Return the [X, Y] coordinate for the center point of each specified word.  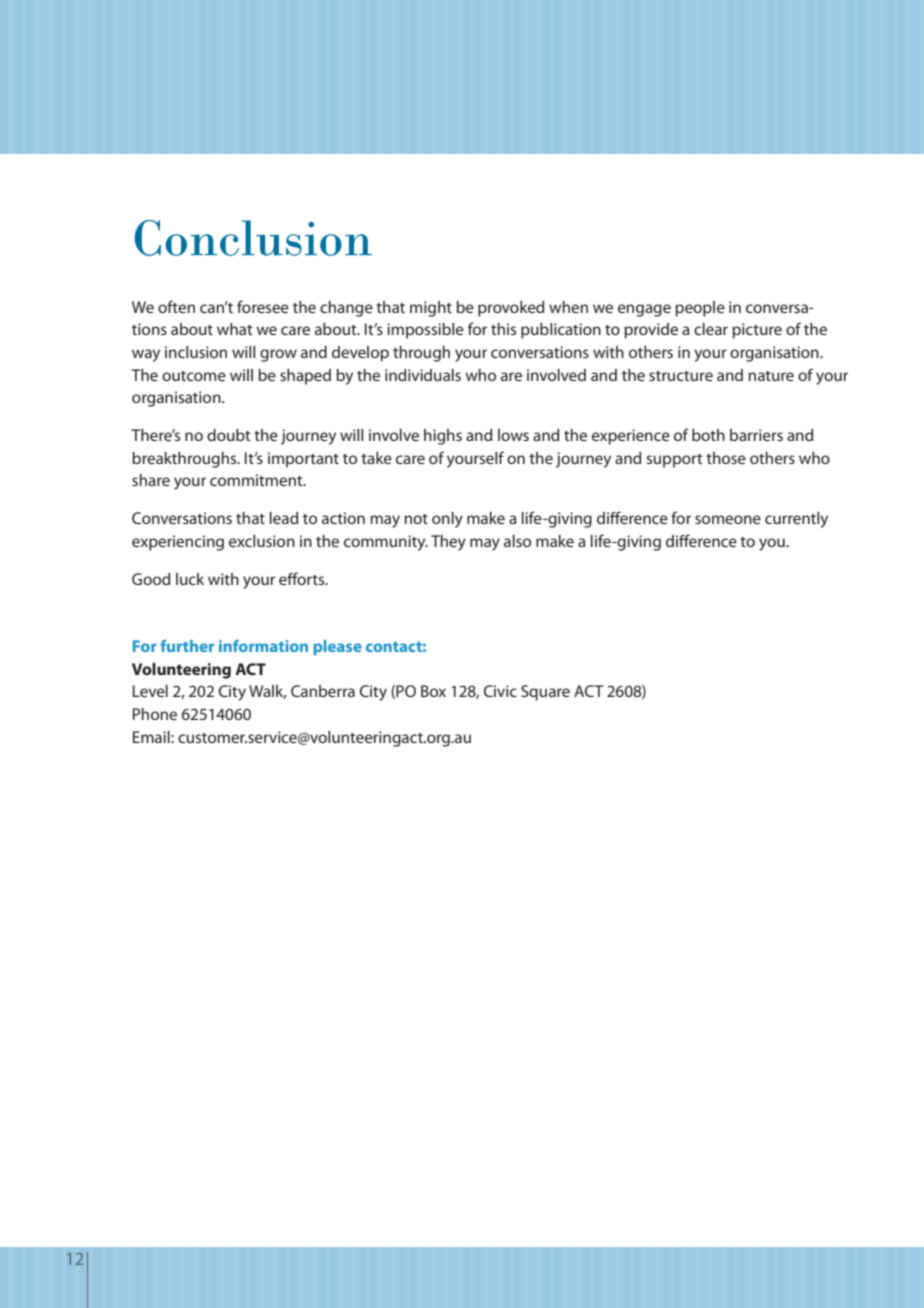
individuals [423, 375]
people [700, 309]
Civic [500, 691]
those [726, 458]
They [448, 543]
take [376, 458]
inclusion [196, 352]
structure [681, 376]
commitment [257, 480]
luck [190, 579]
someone [728, 519]
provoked [511, 309]
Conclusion [253, 238]
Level [150, 691]
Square [545, 693]
